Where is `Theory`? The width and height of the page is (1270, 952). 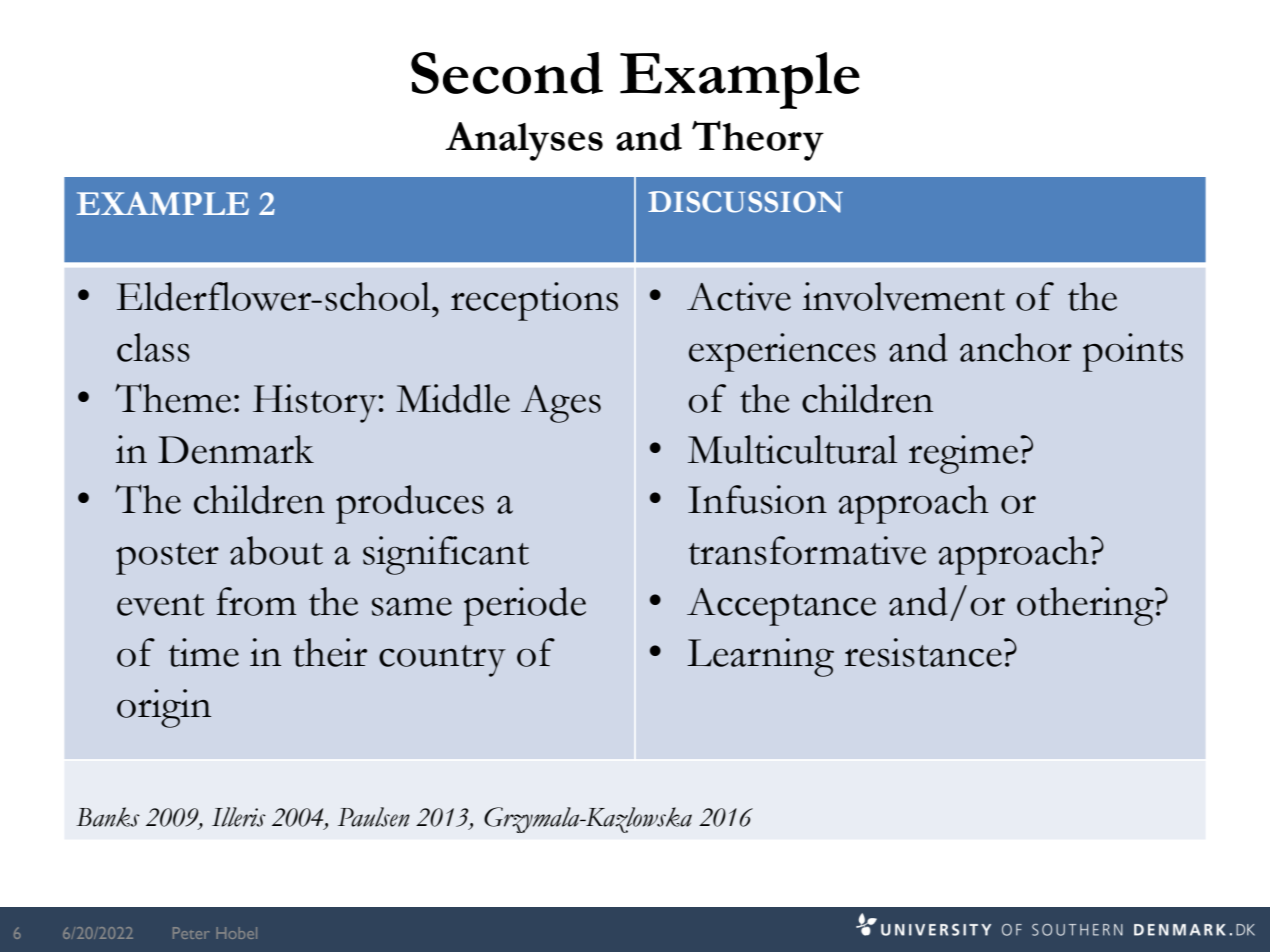
Theory is located at coordinates (758, 141).
